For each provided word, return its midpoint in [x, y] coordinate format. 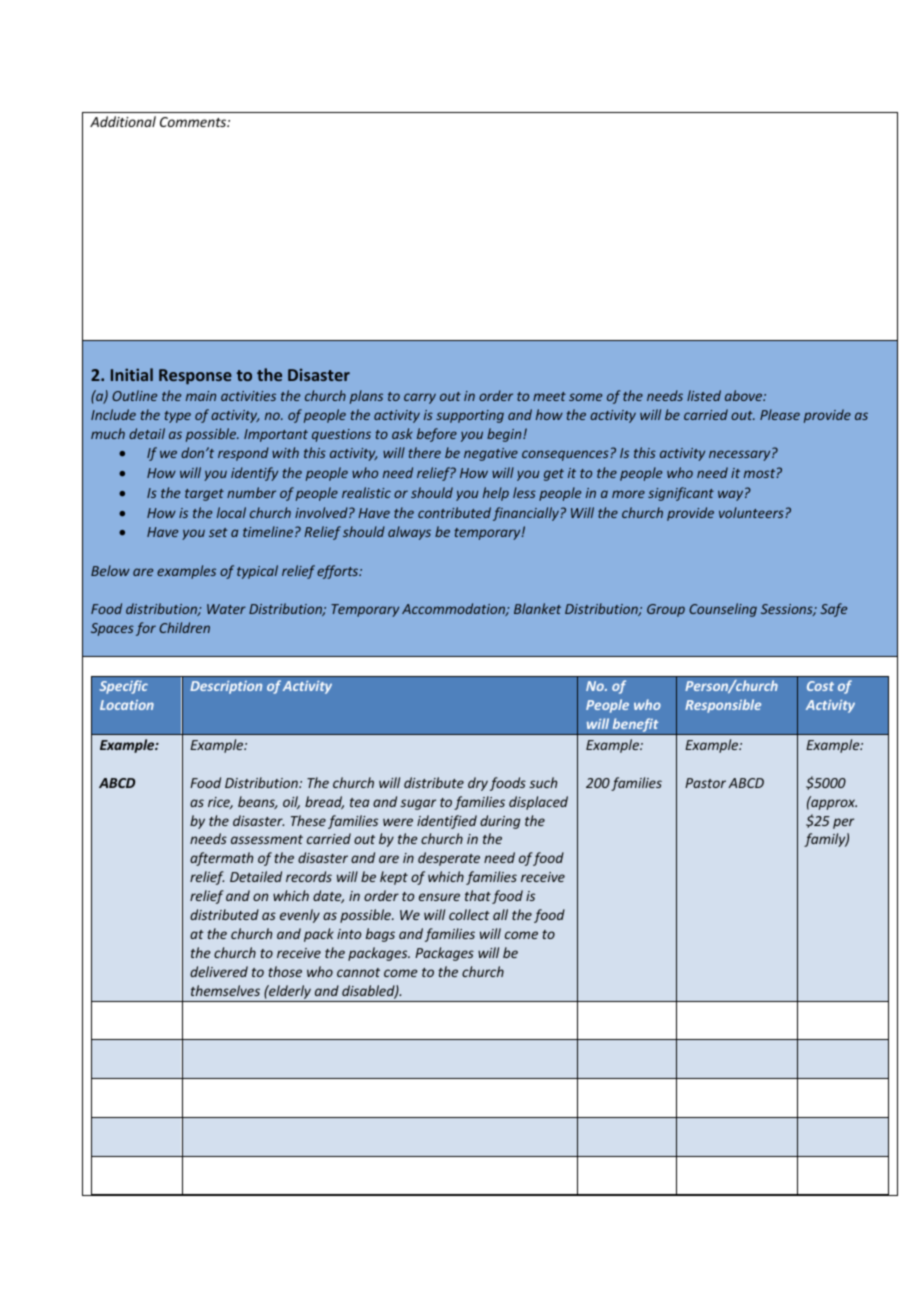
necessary [741, 455]
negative [491, 454]
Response [195, 377]
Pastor [705, 783]
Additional [123, 121]
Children [184, 627]
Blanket [537, 608]
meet [549, 396]
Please [780, 414]
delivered [219, 971]
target [204, 495]
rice [220, 803]
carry [420, 398]
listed [704, 395]
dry [478, 784]
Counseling [723, 610]
